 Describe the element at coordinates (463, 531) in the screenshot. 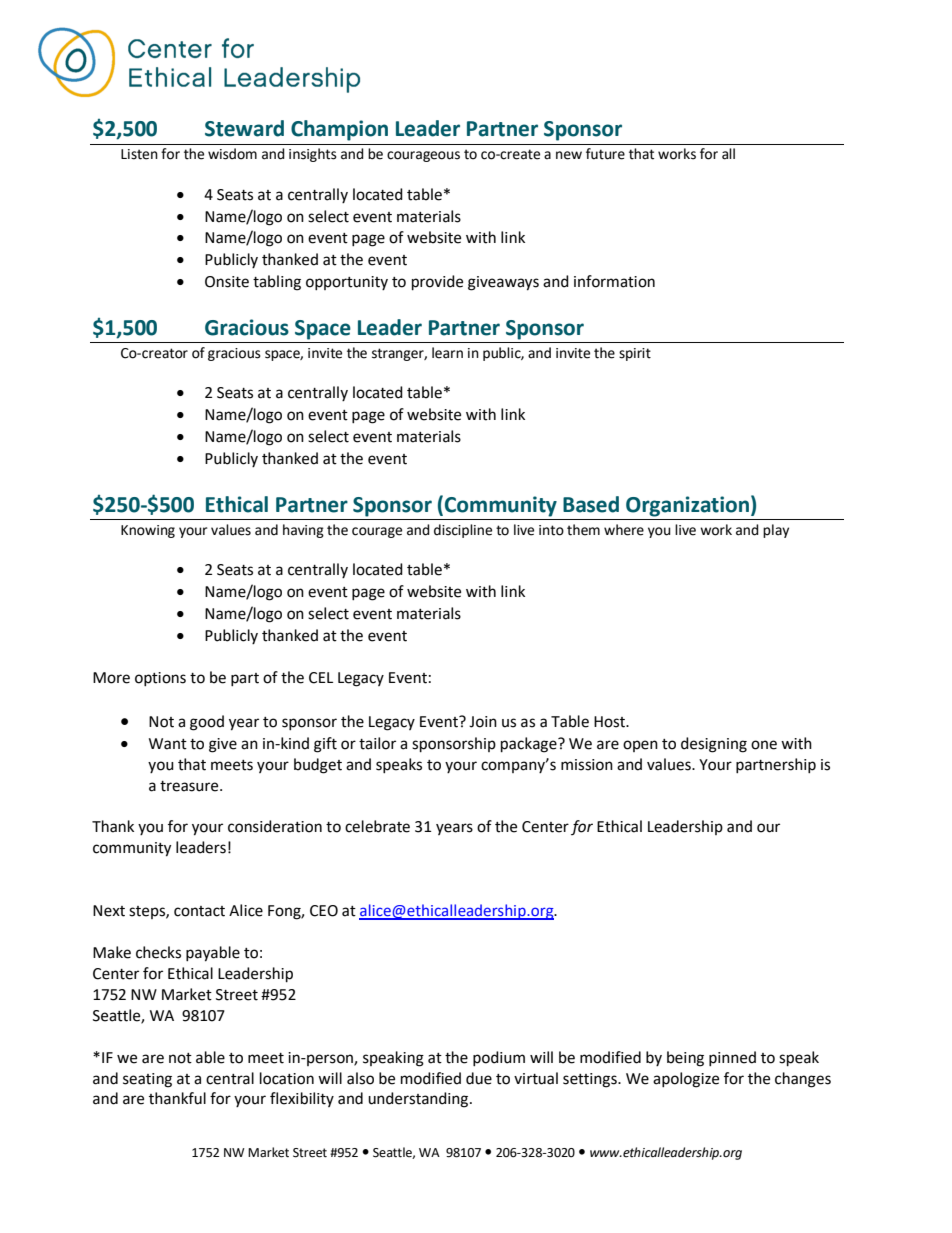

I see `discipline` at that location.
